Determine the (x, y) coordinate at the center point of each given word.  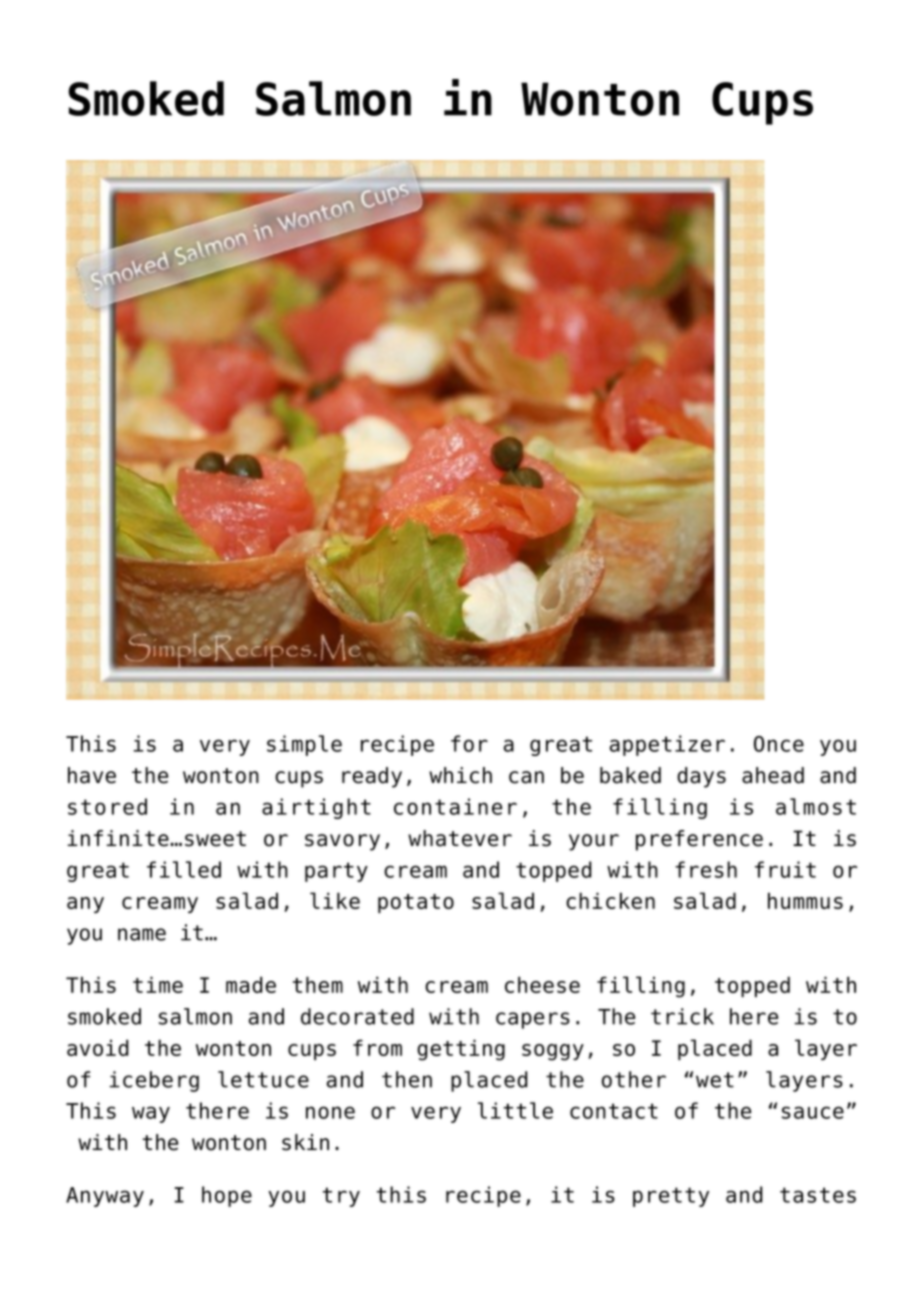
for (469, 743)
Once (779, 744)
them (318, 984)
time (158, 984)
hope (227, 1196)
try (341, 1197)
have (92, 775)
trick (682, 1016)
